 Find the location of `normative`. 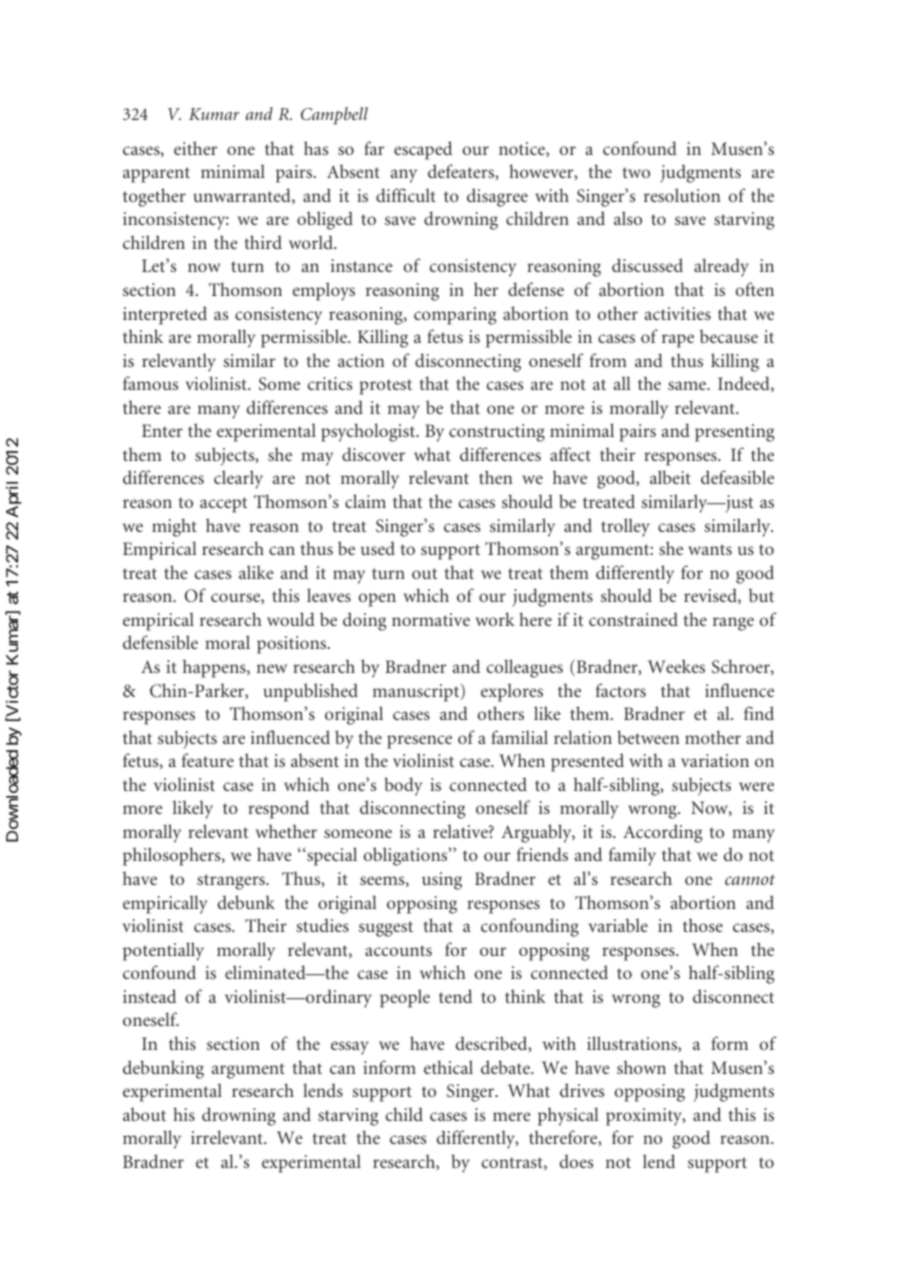

normative is located at coordinates (431, 619).
